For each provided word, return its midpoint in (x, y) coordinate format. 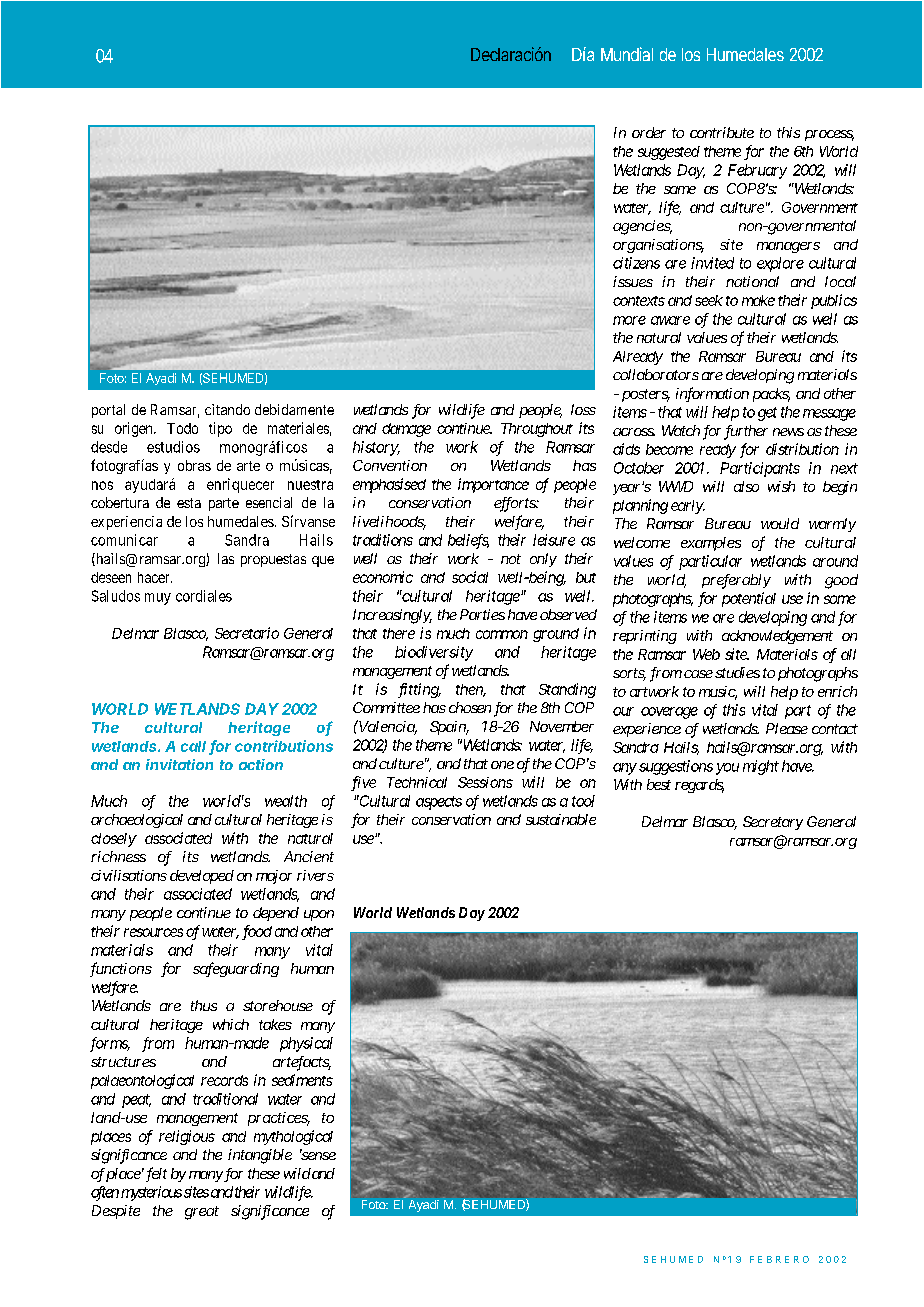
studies (737, 672)
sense (318, 1155)
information (712, 394)
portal (108, 411)
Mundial (627, 54)
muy (158, 599)
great (202, 1213)
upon (319, 915)
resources (153, 932)
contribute (722, 132)
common (502, 634)
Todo (182, 428)
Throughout (537, 430)
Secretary (773, 823)
